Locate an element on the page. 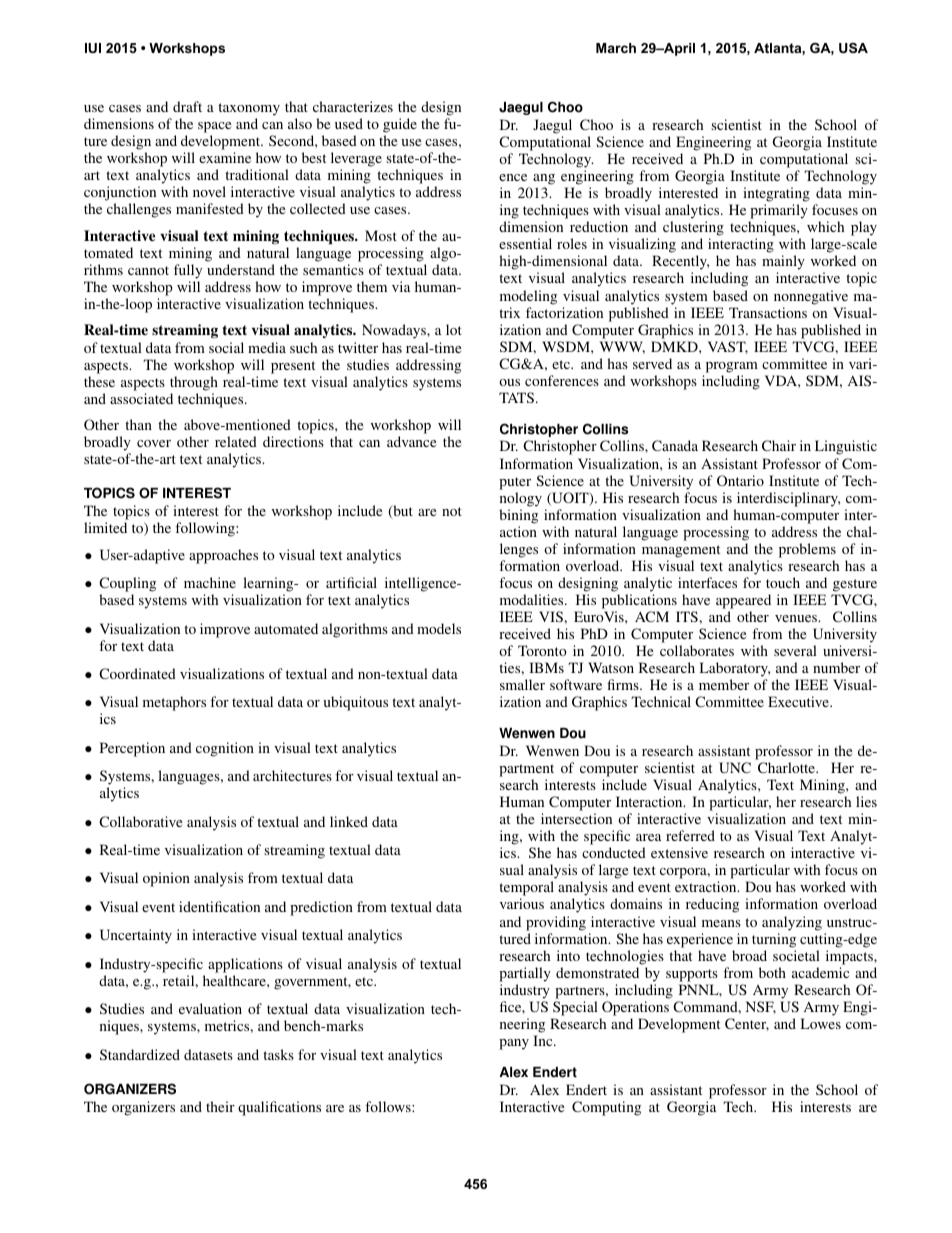 This document has height=1233, width=952. machine is located at coordinates (210, 582).
